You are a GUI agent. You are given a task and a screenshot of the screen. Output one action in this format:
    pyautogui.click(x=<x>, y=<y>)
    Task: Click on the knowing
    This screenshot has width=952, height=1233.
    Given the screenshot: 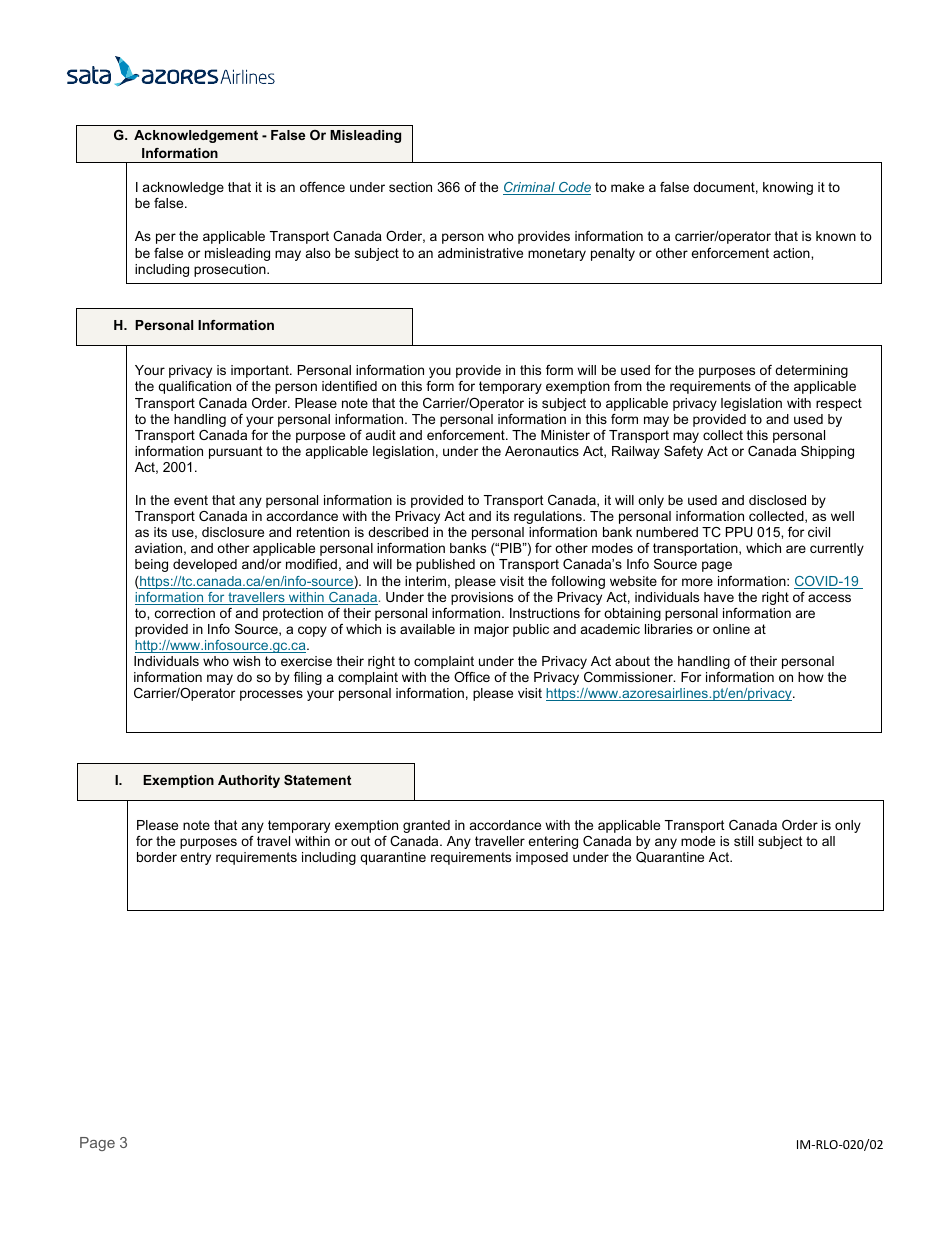 What is the action you would take?
    pyautogui.click(x=788, y=188)
